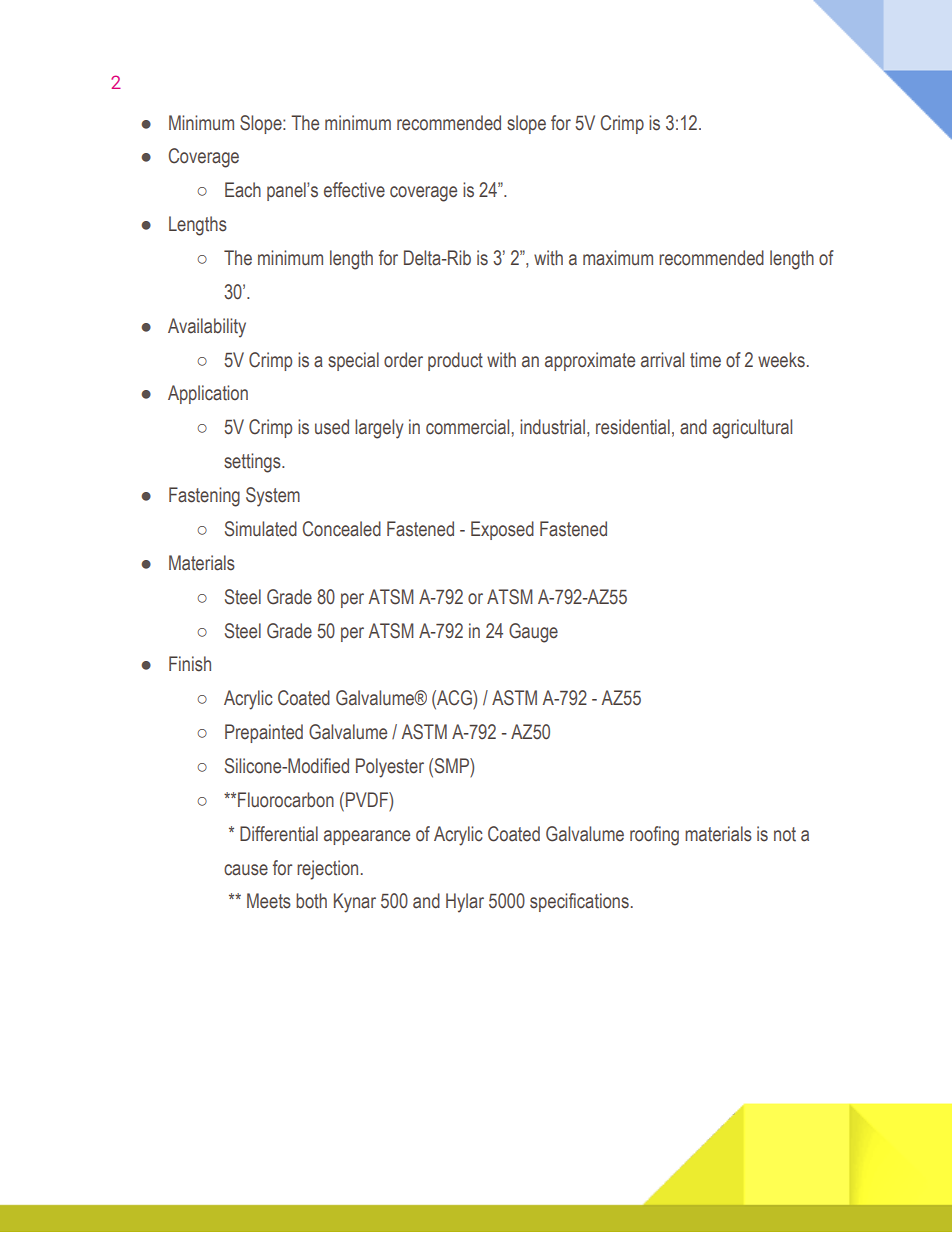  I want to click on specifications, so click(579, 902).
